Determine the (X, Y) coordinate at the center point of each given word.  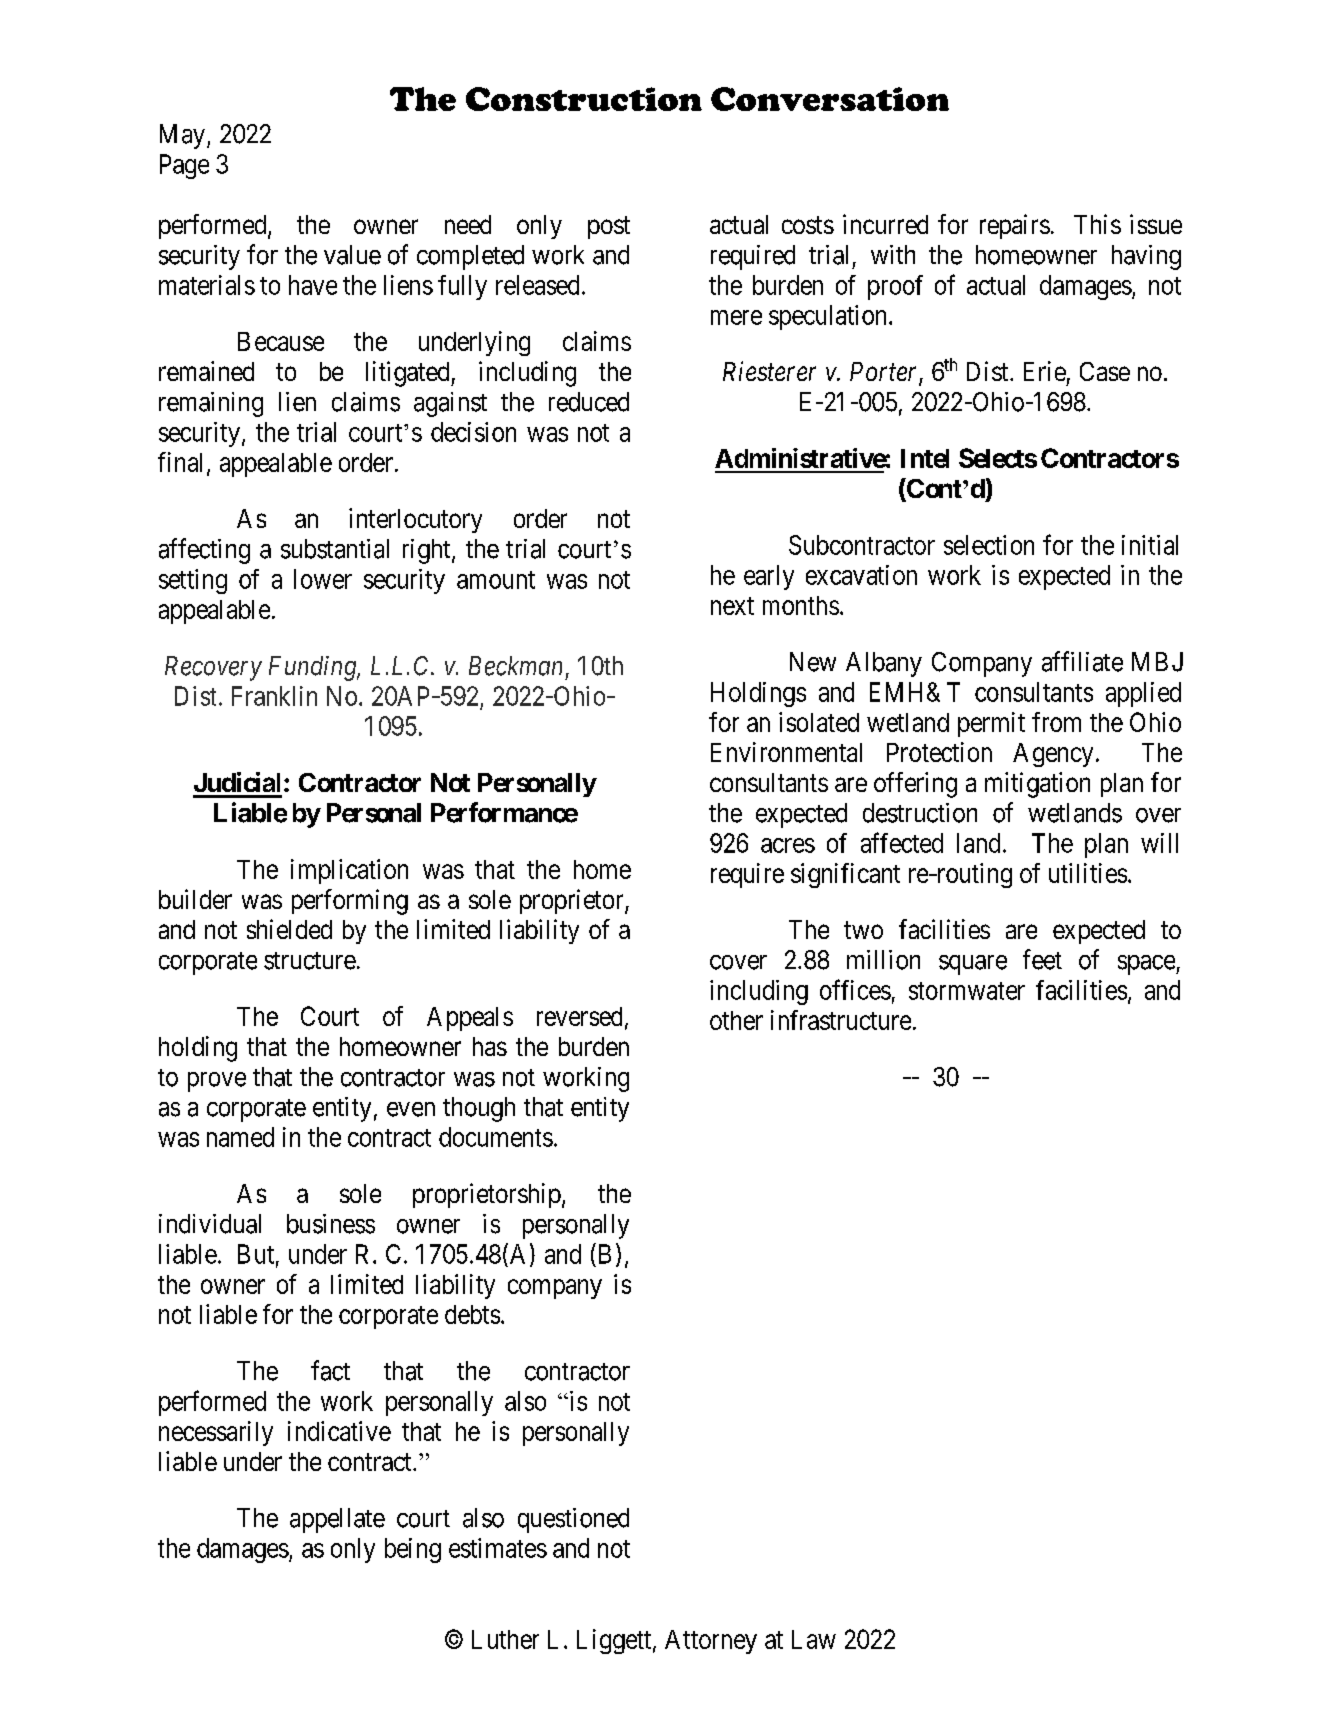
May (182, 136)
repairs (1015, 226)
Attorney (711, 1642)
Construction (584, 99)
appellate (337, 1520)
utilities (1088, 873)
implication (349, 871)
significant (845, 875)
